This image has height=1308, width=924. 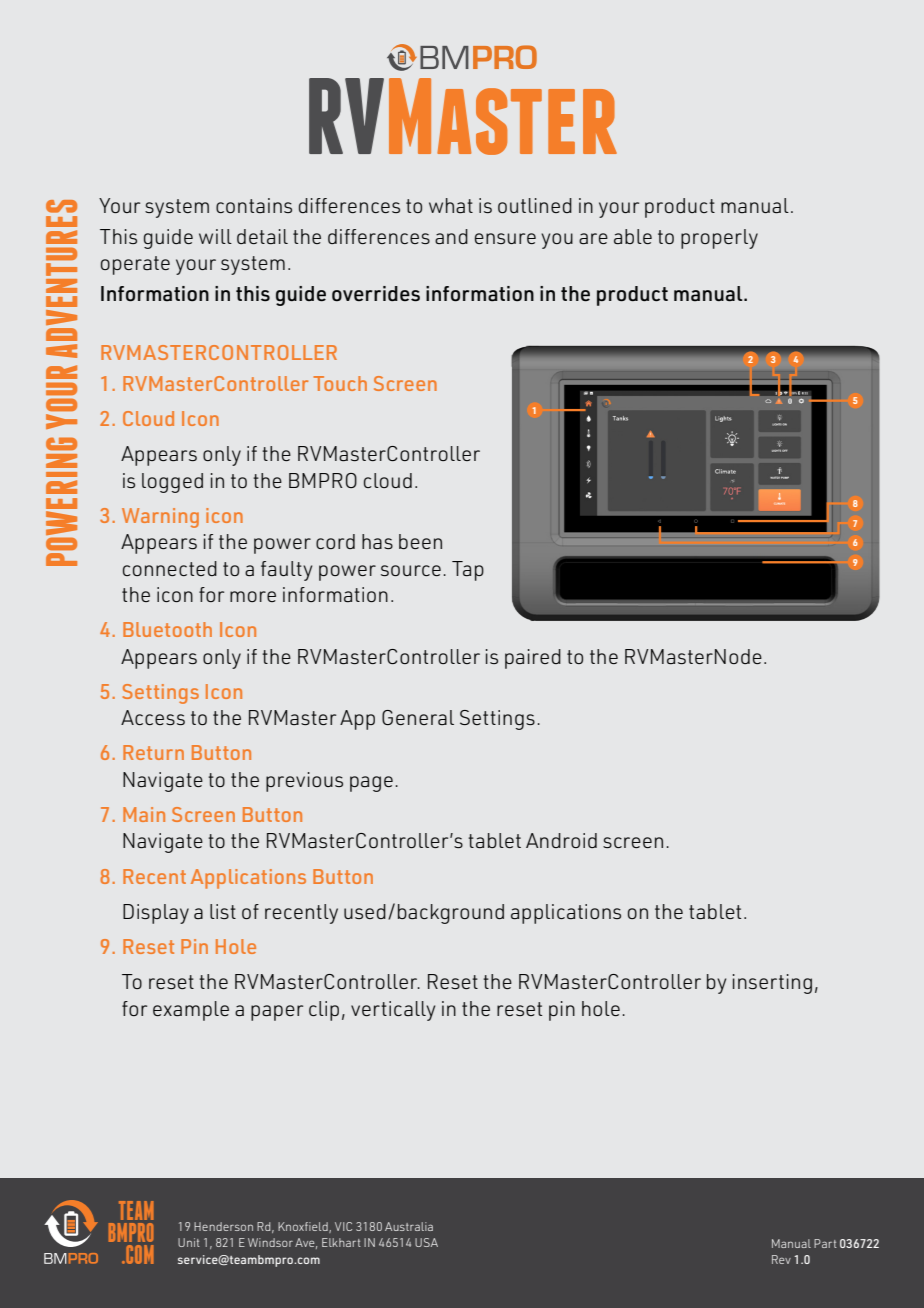 What do you see at coordinates (393, 1011) in the image?
I see `vertically` at bounding box center [393, 1011].
